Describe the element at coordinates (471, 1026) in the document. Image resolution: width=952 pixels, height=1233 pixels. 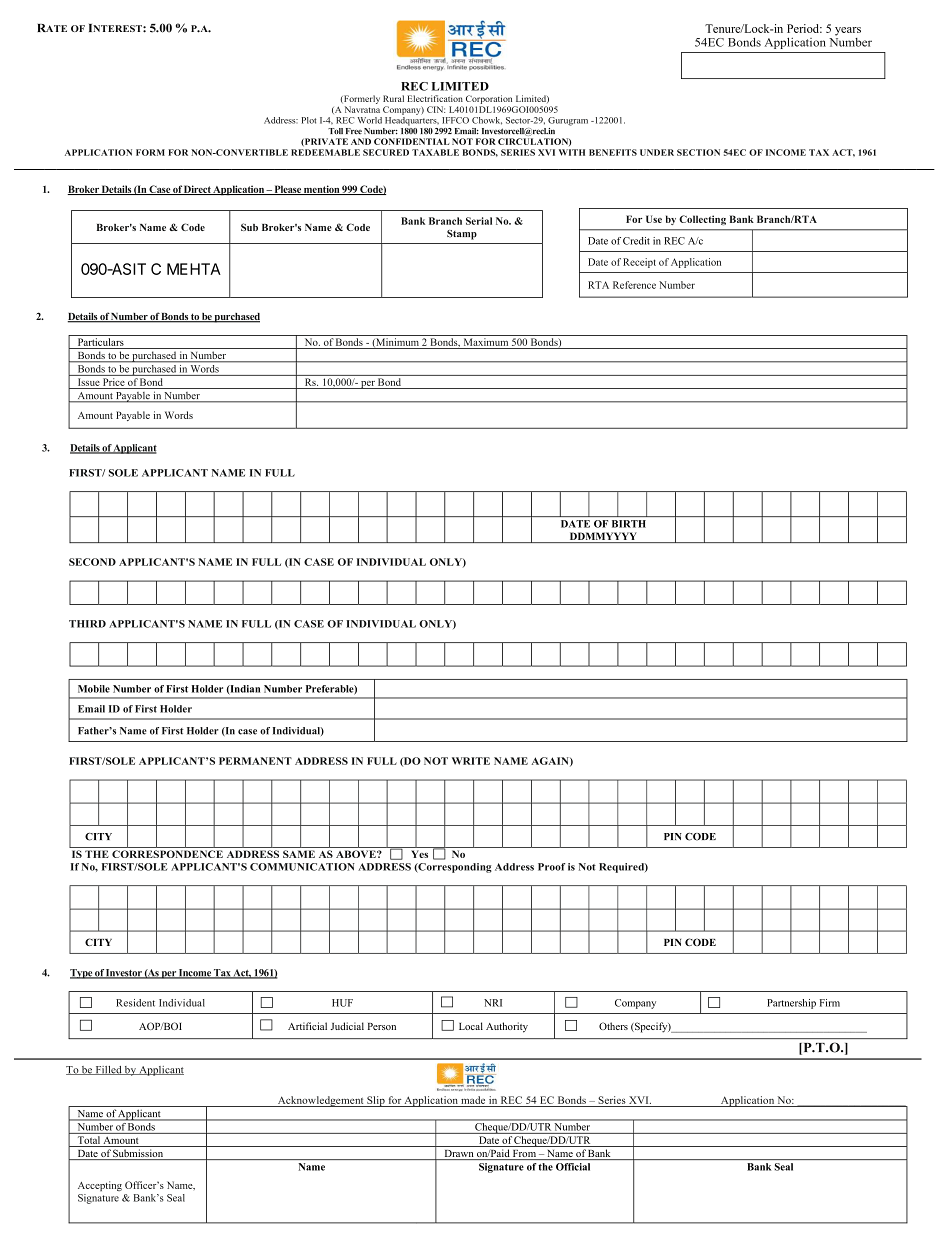
I see `Local` at that location.
